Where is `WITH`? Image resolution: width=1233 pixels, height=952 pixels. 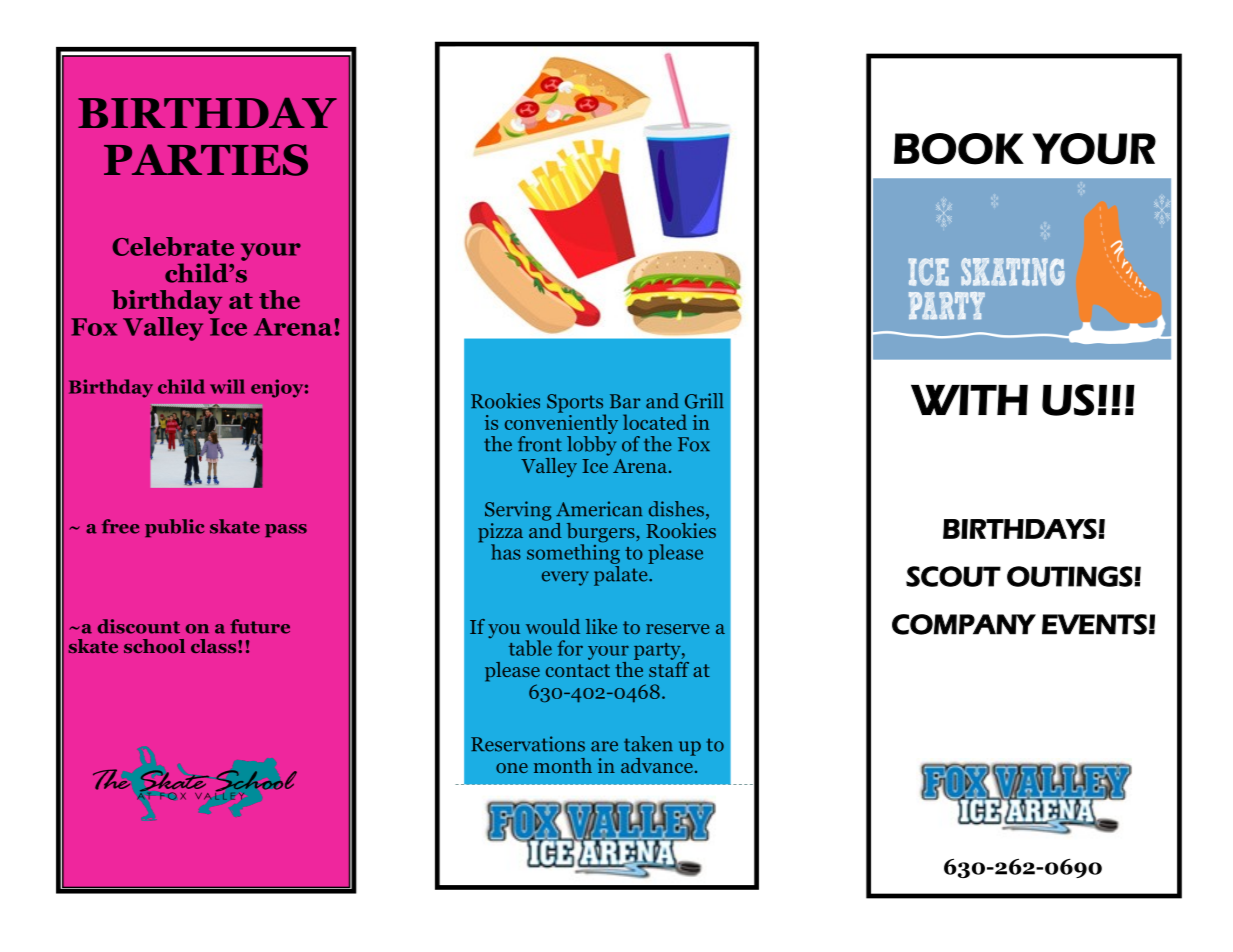 WITH is located at coordinates (969, 399).
